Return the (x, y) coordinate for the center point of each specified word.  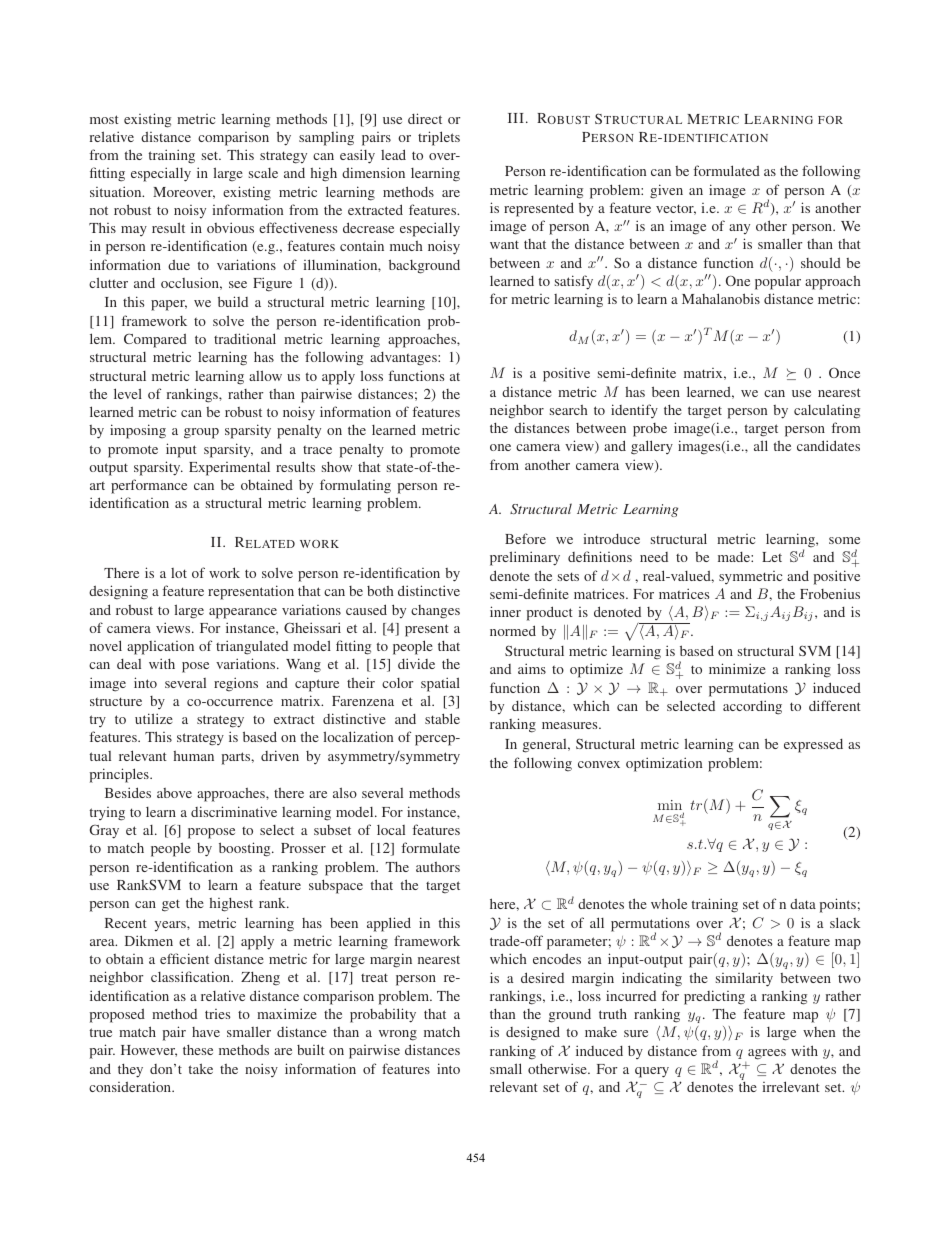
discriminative (234, 811)
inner (505, 611)
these (198, 1050)
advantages (404, 359)
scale (263, 173)
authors (438, 867)
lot (179, 573)
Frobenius (830, 594)
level (128, 393)
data (803, 904)
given (666, 191)
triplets (439, 138)
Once (844, 373)
